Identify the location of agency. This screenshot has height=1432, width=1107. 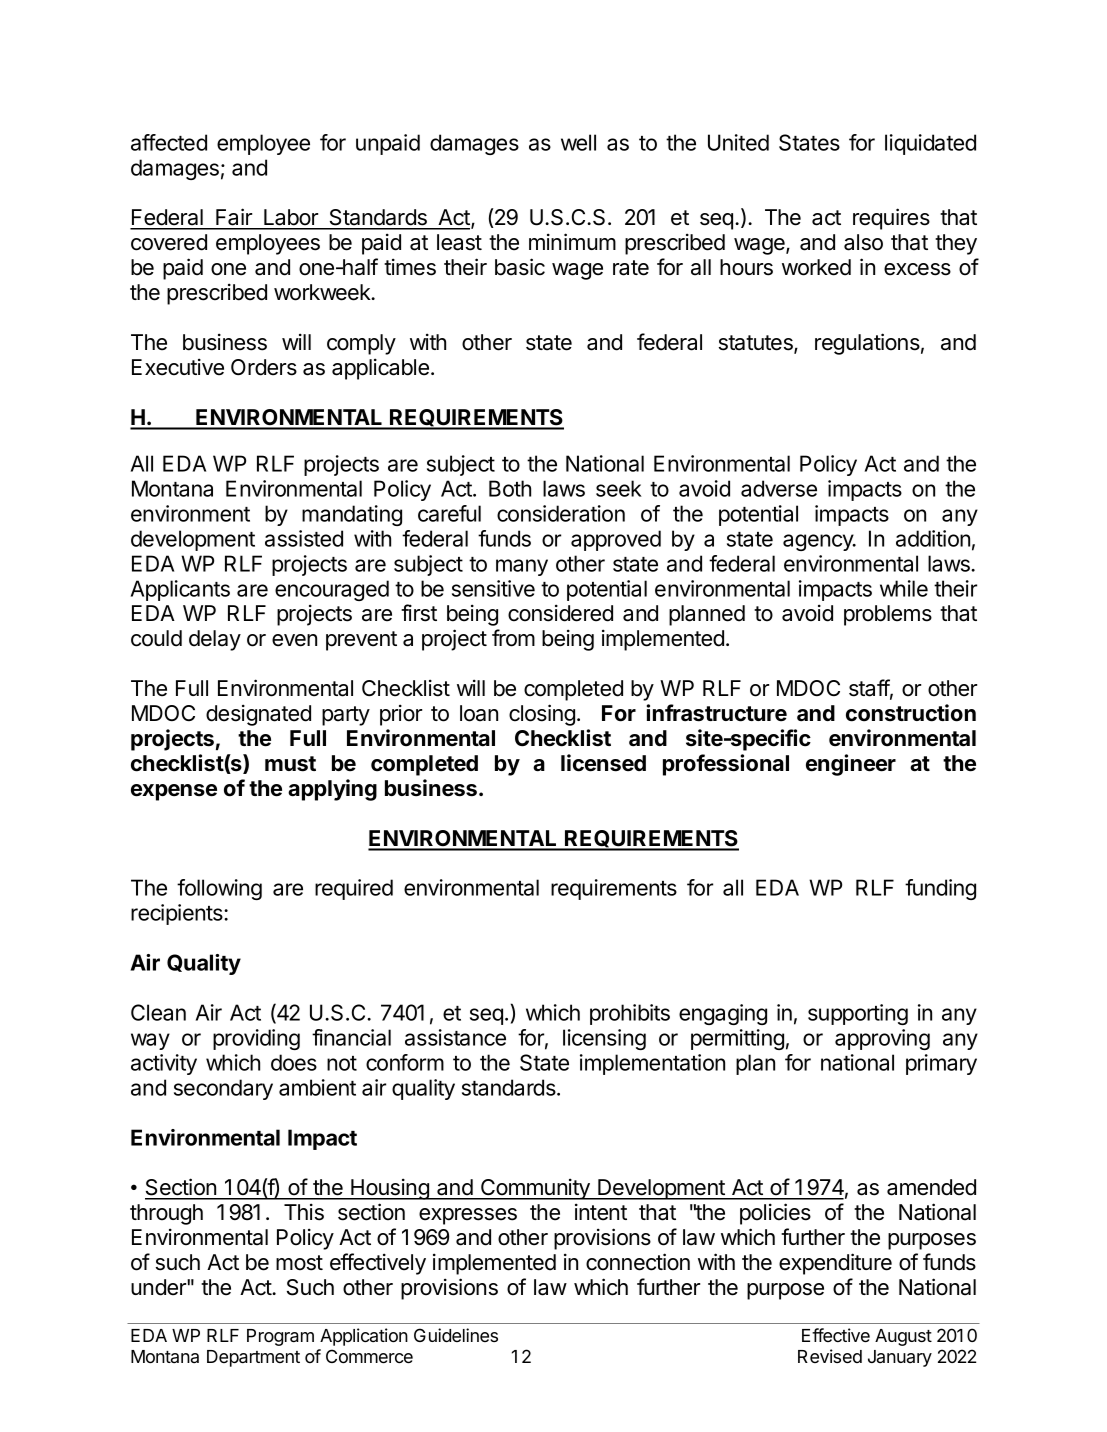
(819, 542).
